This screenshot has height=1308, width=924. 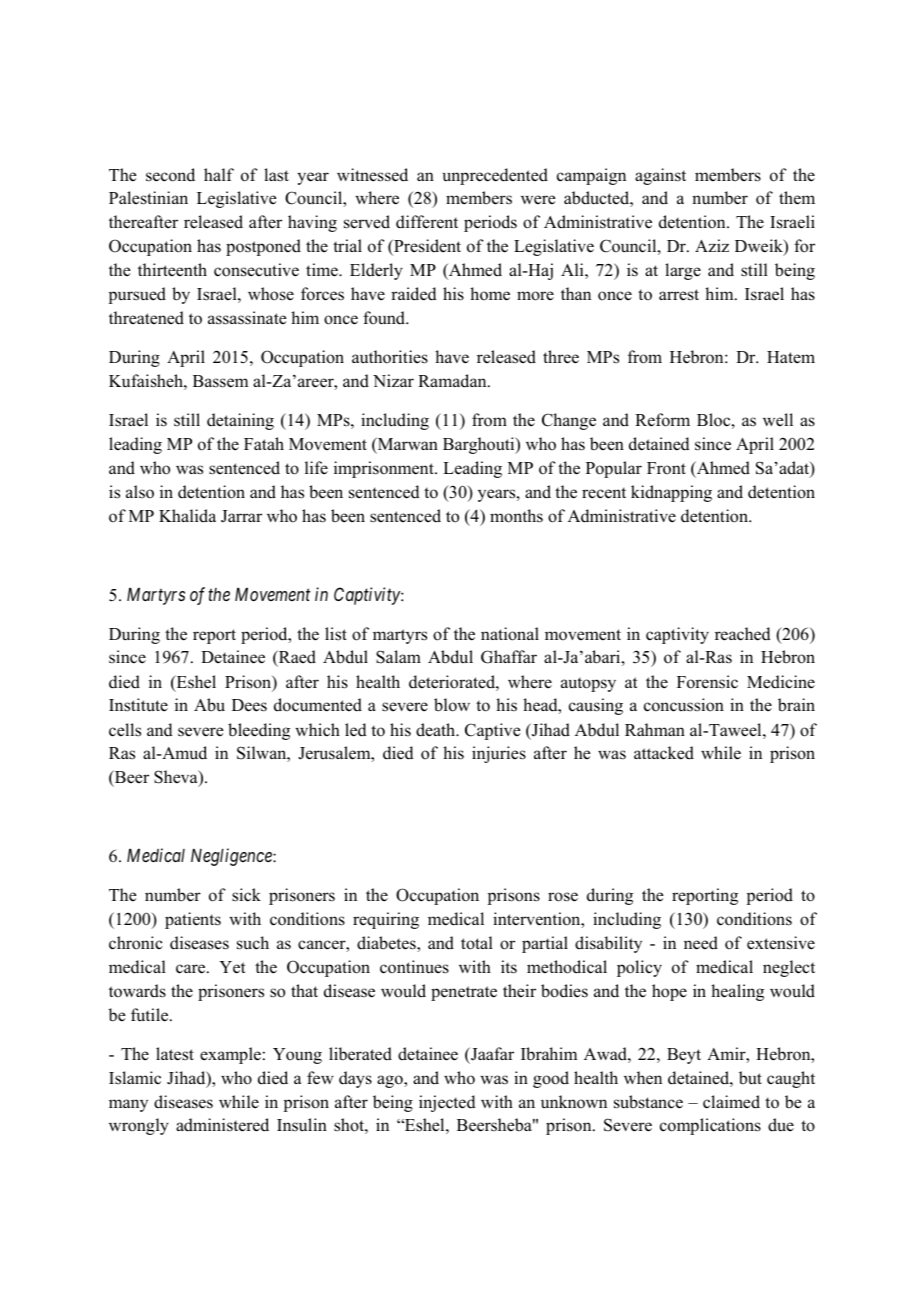 What do you see at coordinates (222, 1125) in the screenshot?
I see `administered` at bounding box center [222, 1125].
